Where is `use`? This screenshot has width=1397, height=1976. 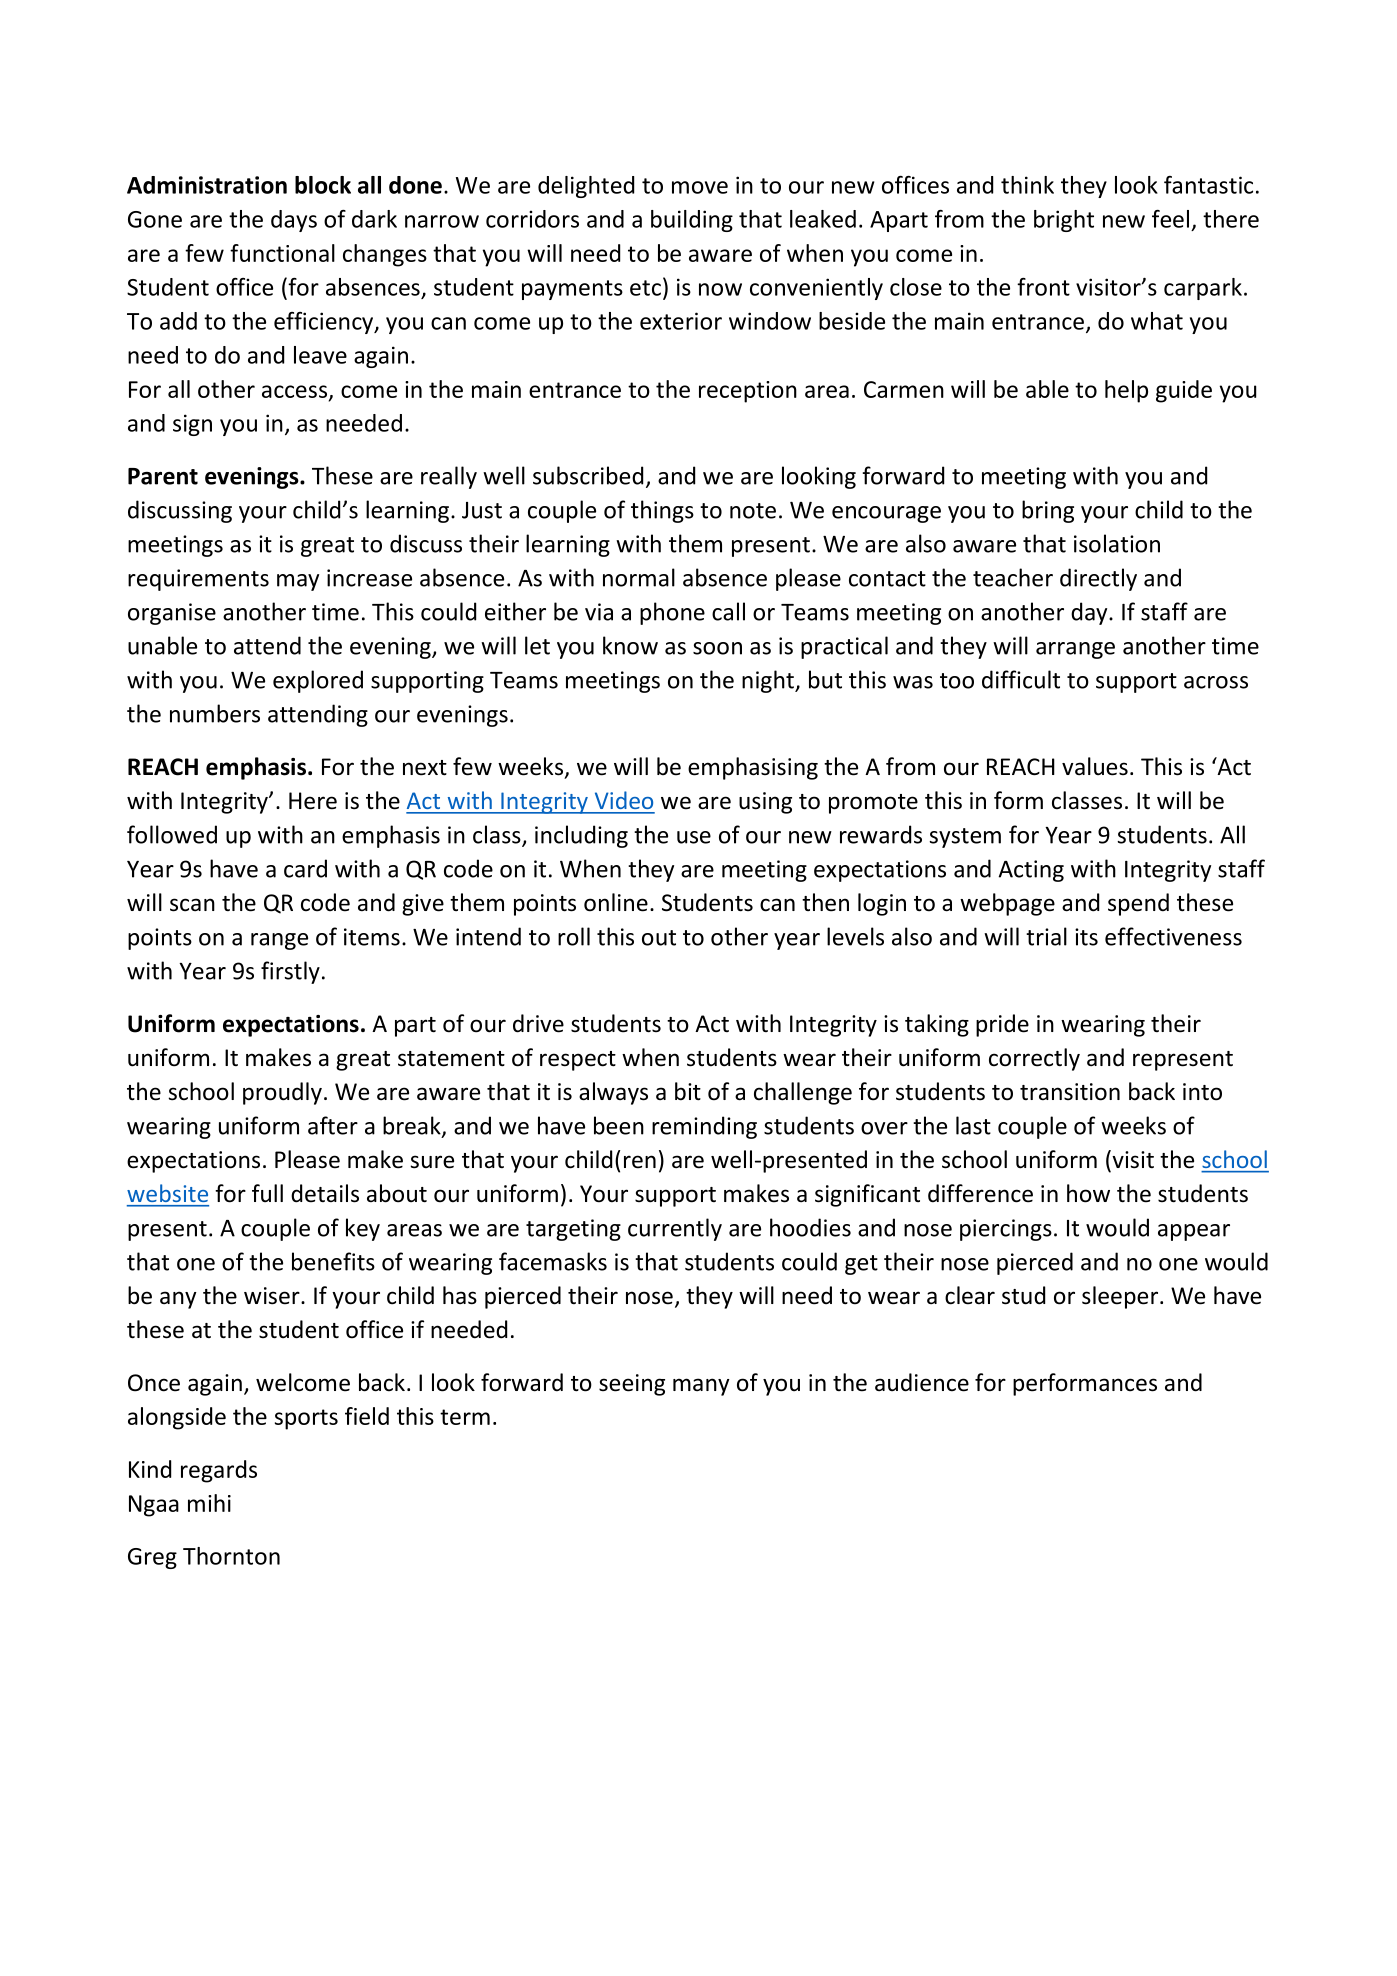 use is located at coordinates (694, 837).
